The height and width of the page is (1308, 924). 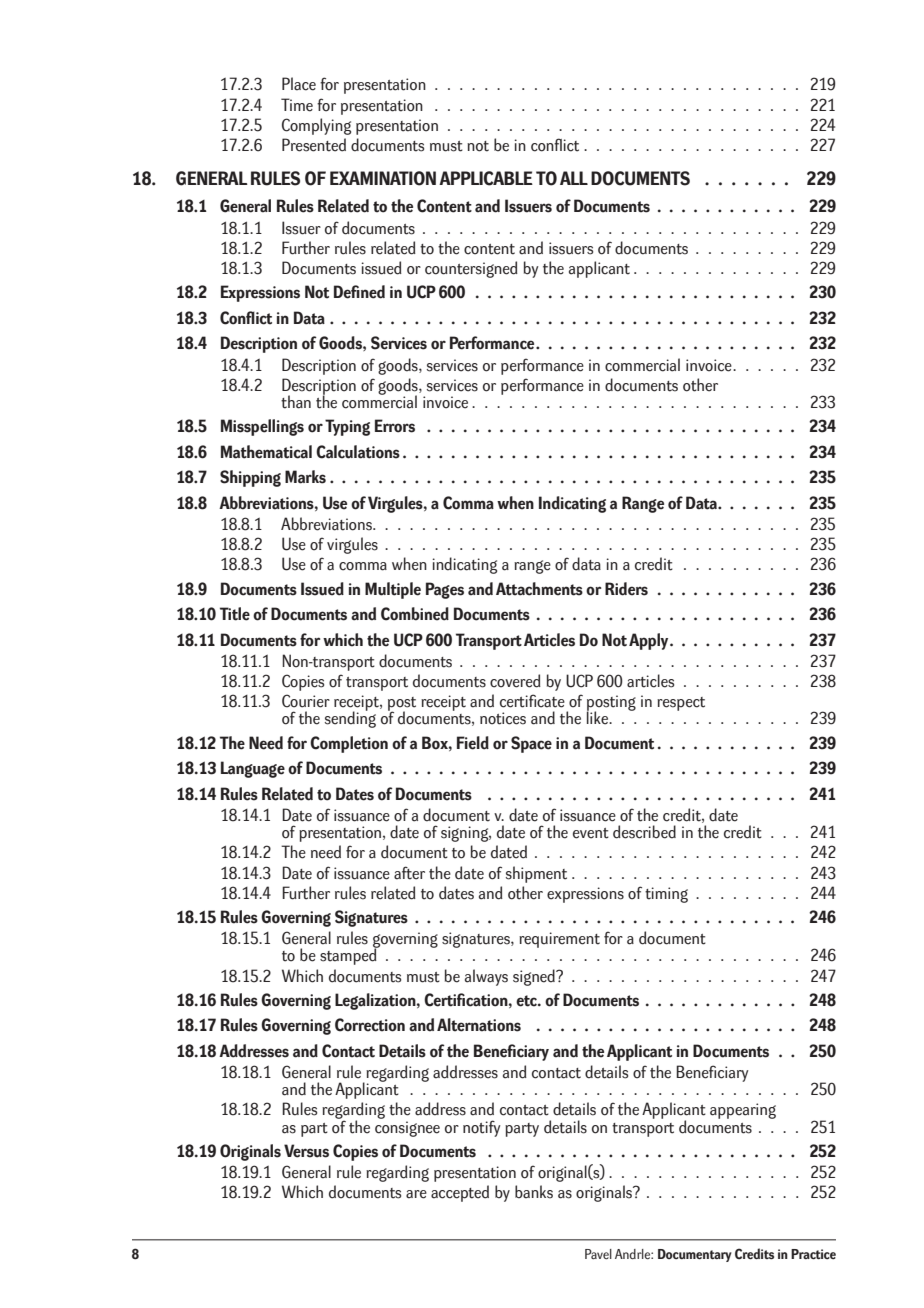 What do you see at coordinates (539, 589) in the page?
I see `Attachments` at bounding box center [539, 589].
